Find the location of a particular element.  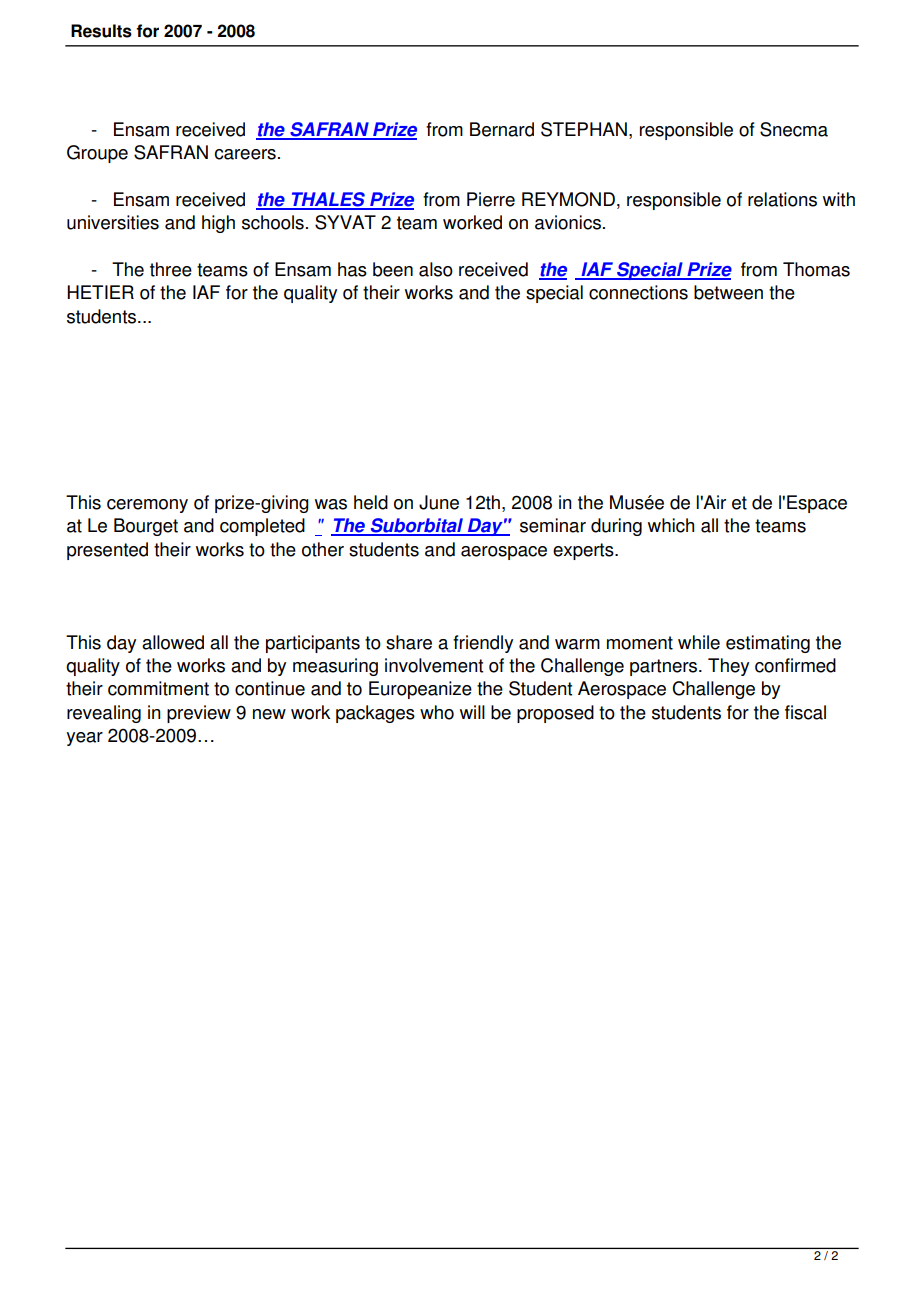

also is located at coordinates (436, 269).
